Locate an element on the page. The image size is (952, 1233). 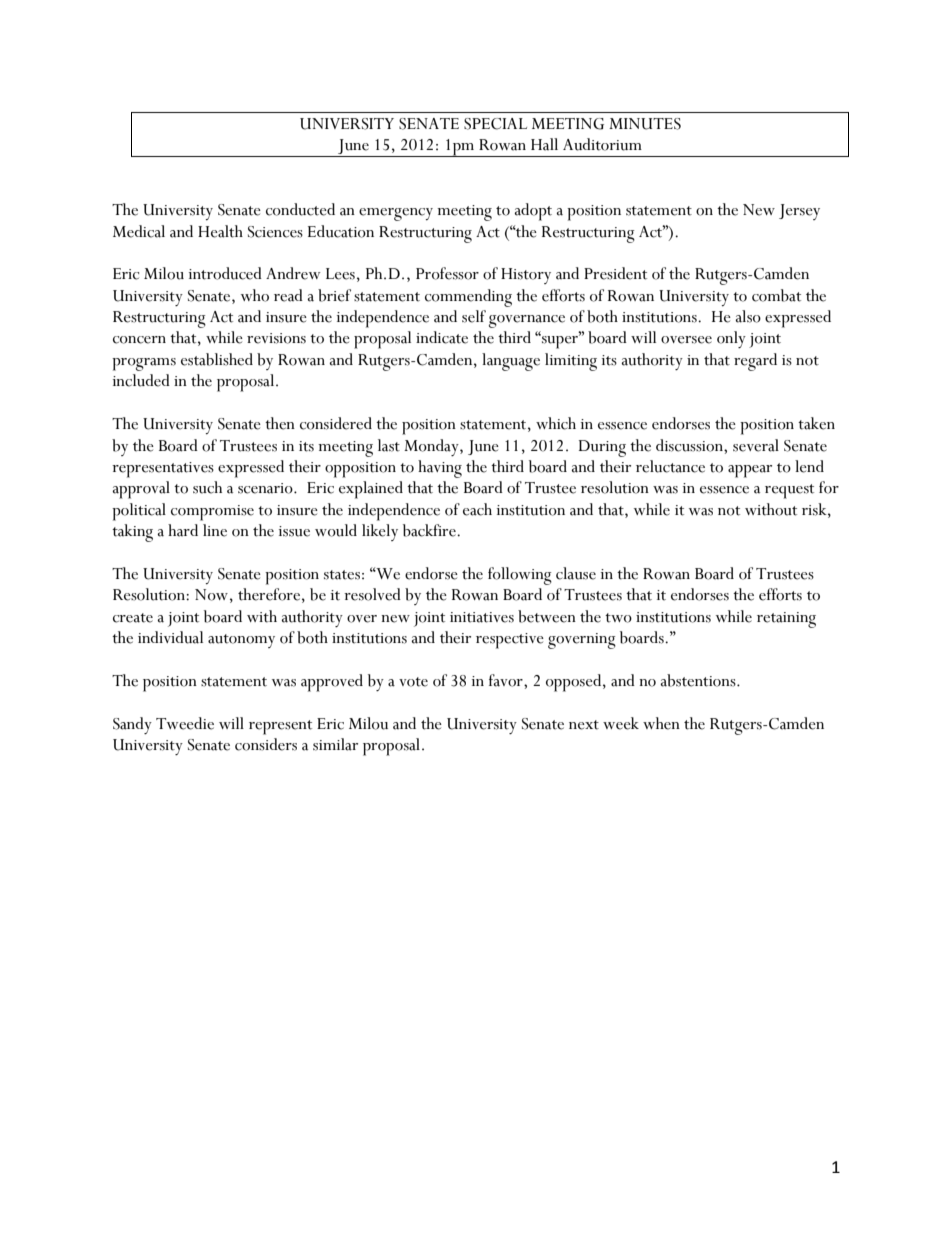
considers is located at coordinates (266, 744).
